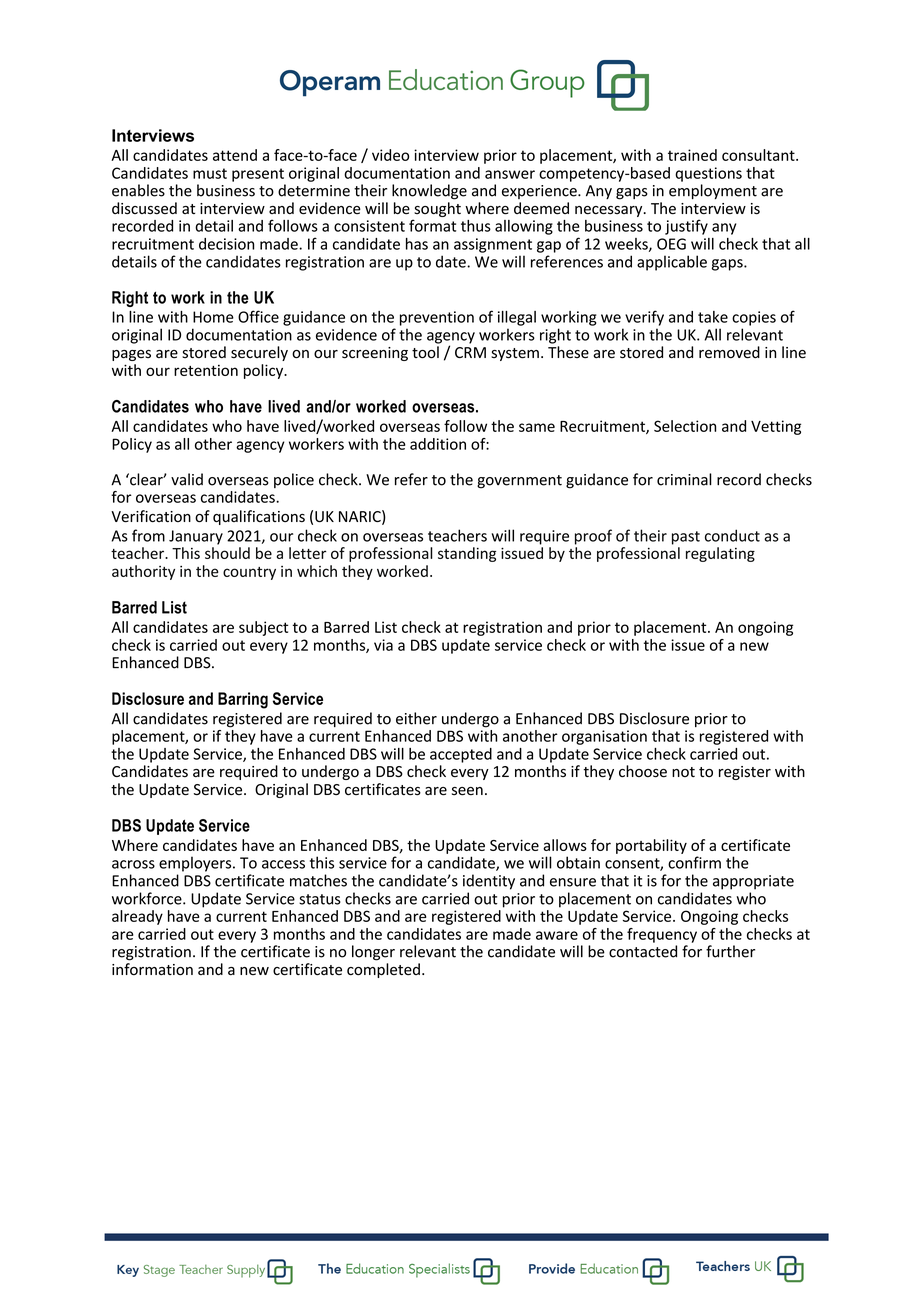 The width and height of the image is (924, 1308). Describe the element at coordinates (461, 755) in the image. I see `accepted` at that location.
